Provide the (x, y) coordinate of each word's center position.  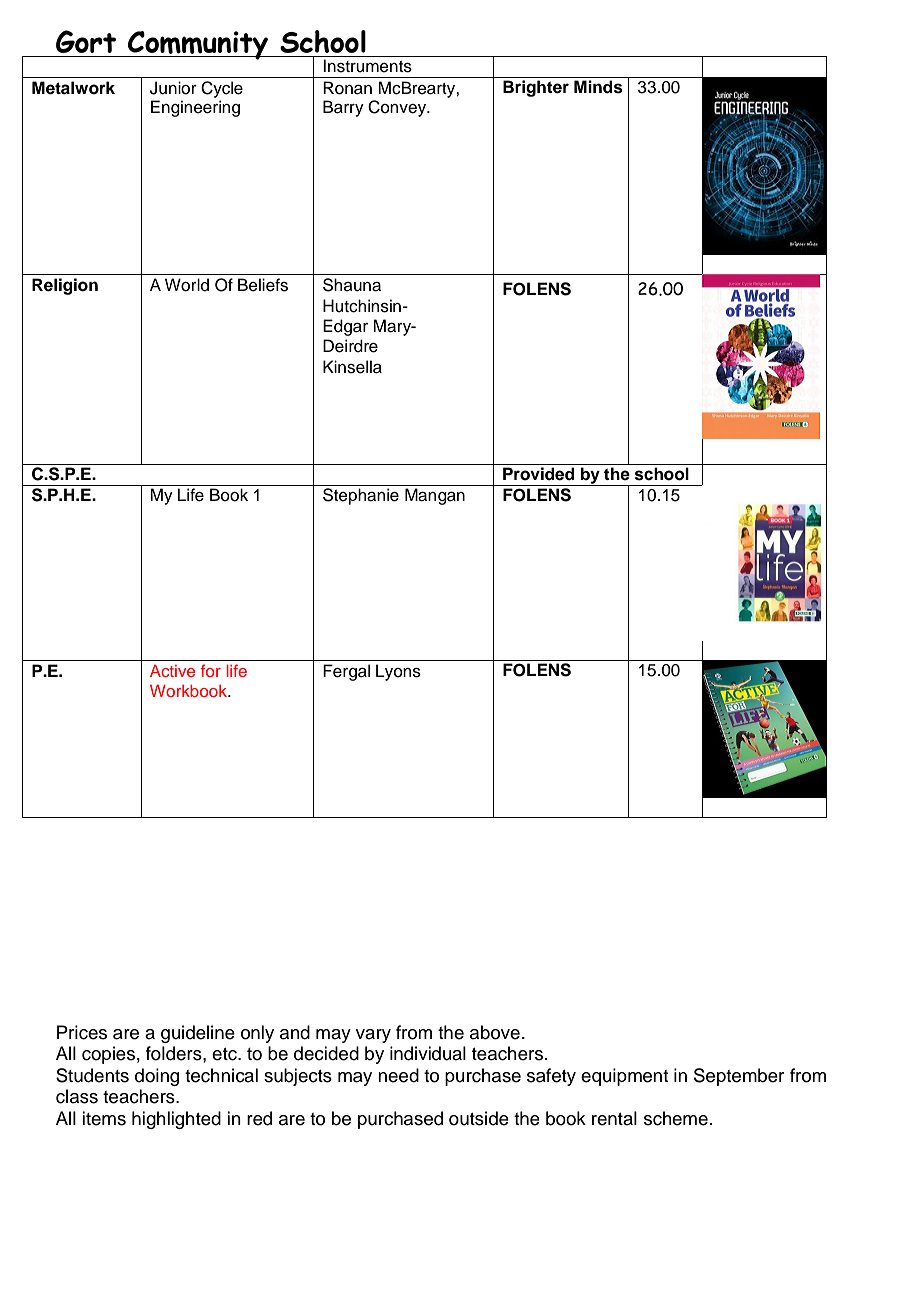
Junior (173, 88)
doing (157, 1077)
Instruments (367, 66)
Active (172, 671)
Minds (598, 87)
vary (373, 1036)
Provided (539, 474)
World (187, 285)
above (495, 1032)
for (211, 670)
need (398, 1075)
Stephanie (361, 496)
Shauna (352, 285)
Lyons (398, 672)
